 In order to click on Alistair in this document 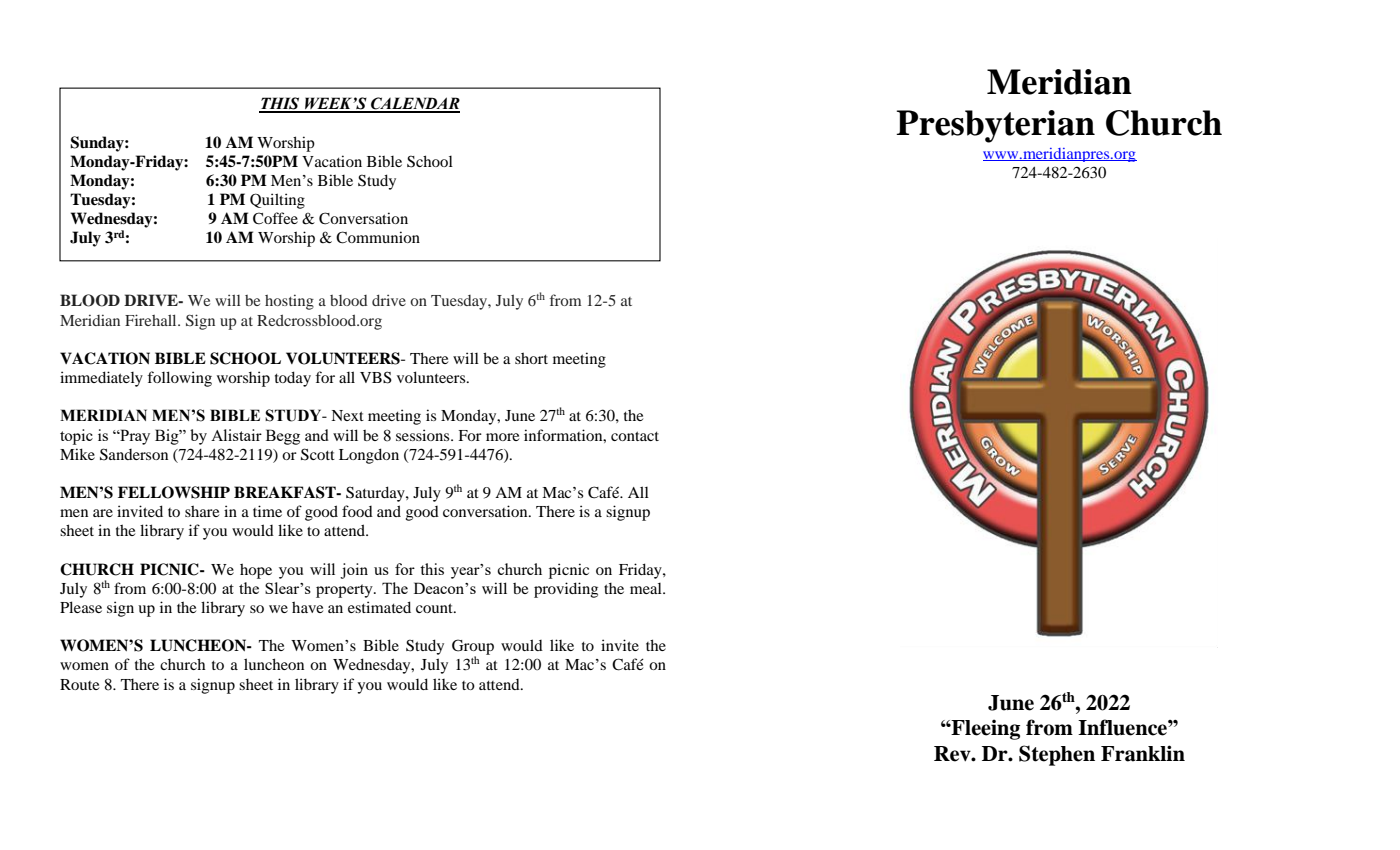, I will do `click(236, 435)`.
